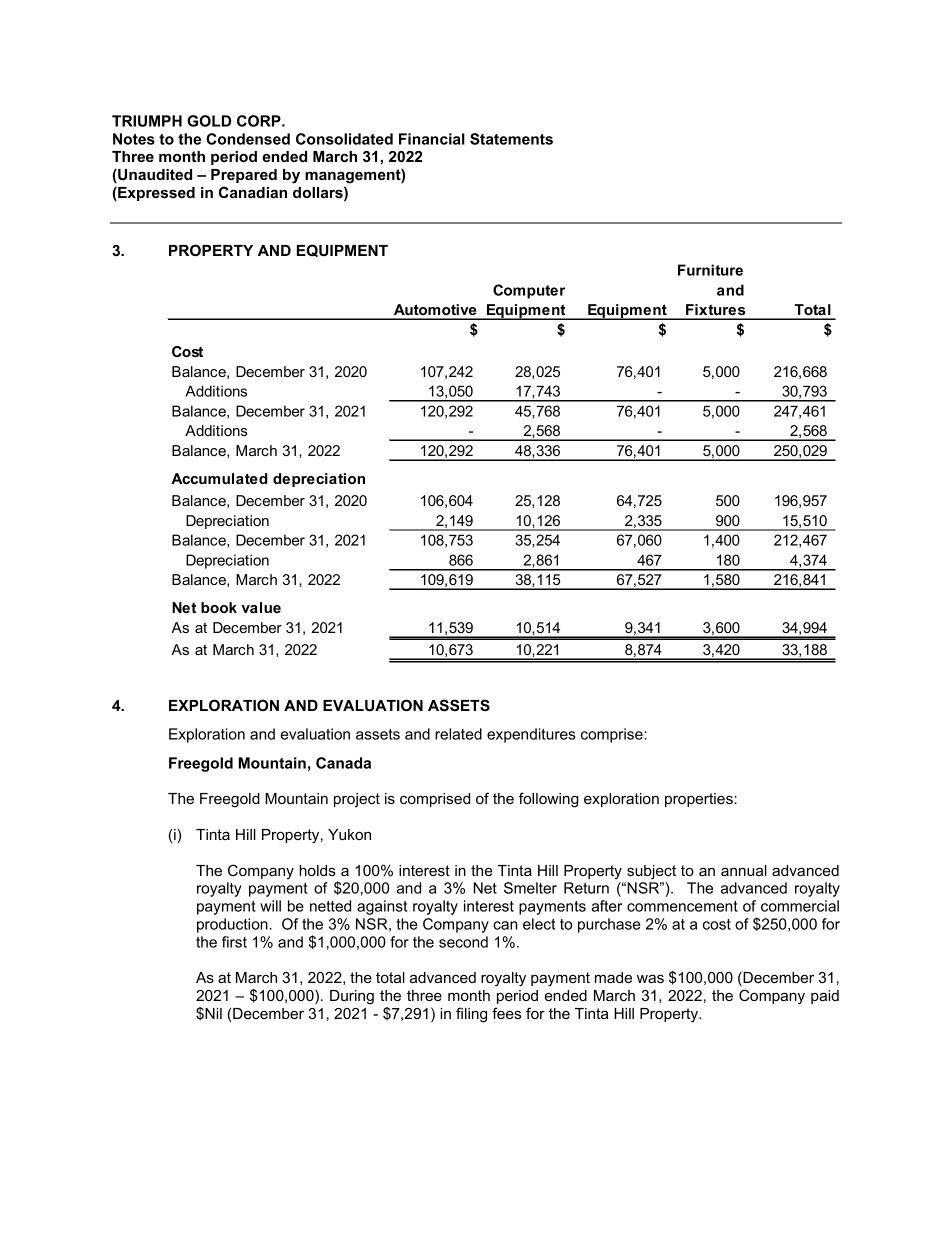 This screenshot has height=1233, width=952. Describe the element at coordinates (458, 734) in the screenshot. I see `related` at that location.
